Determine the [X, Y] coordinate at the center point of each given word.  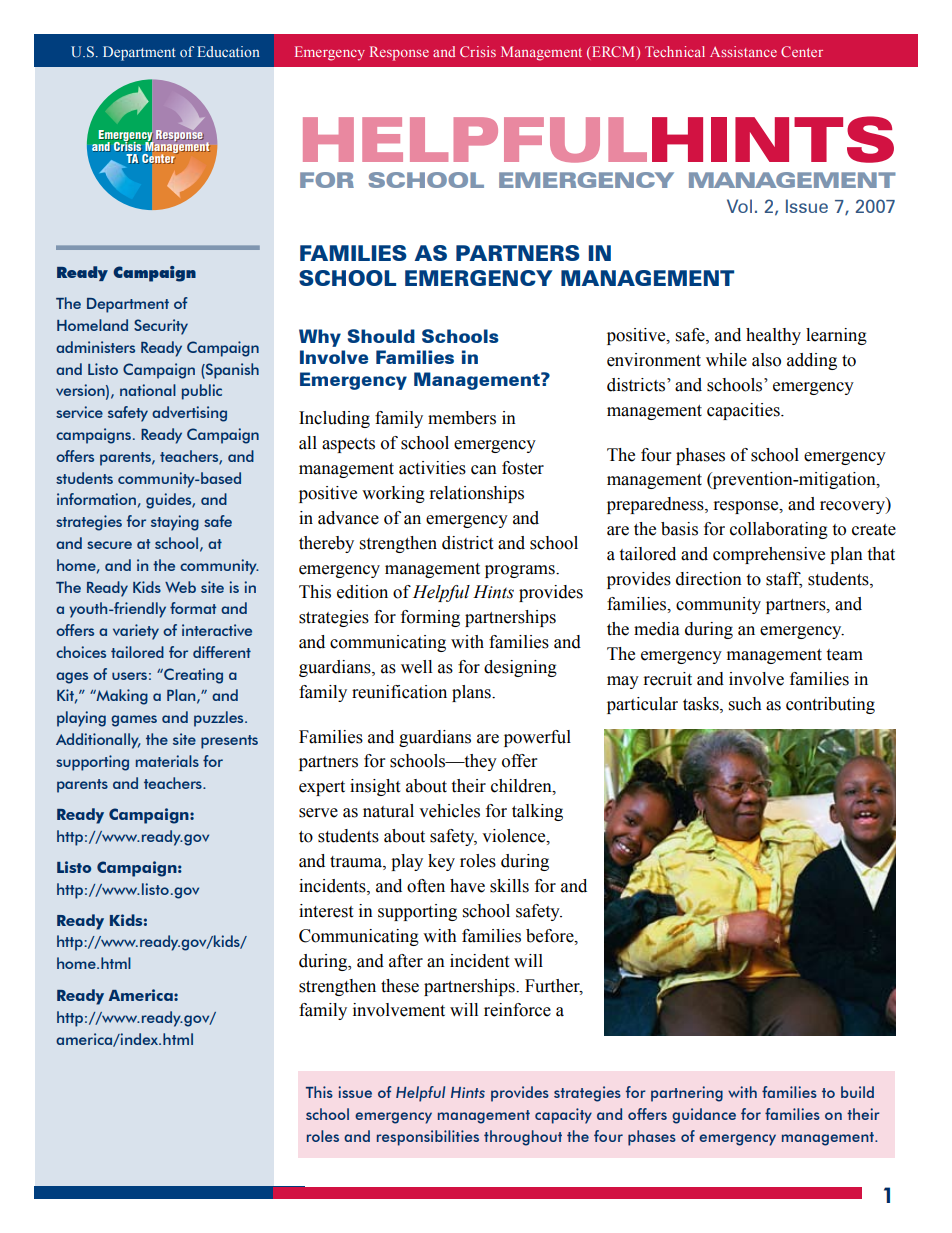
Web [180, 587]
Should [381, 336]
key [441, 862]
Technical [675, 51]
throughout [523, 1138]
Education [228, 51]
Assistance [743, 51]
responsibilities [428, 1138]
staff [784, 580]
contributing [830, 705]
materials [167, 761]
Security [161, 327]
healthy [773, 336]
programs [521, 571]
